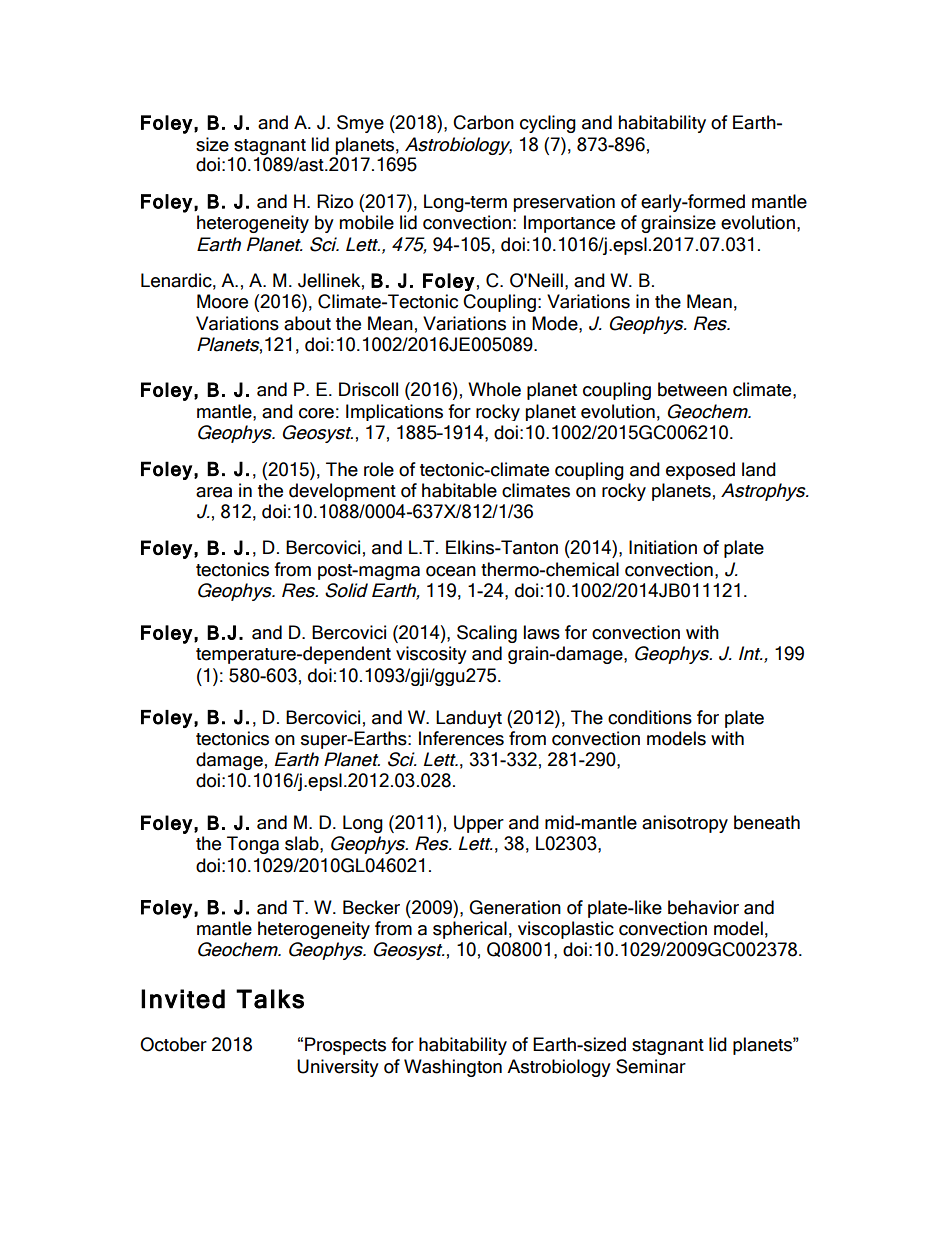 The height and width of the screenshot is (1233, 952). I want to click on Rizo, so click(335, 201).
